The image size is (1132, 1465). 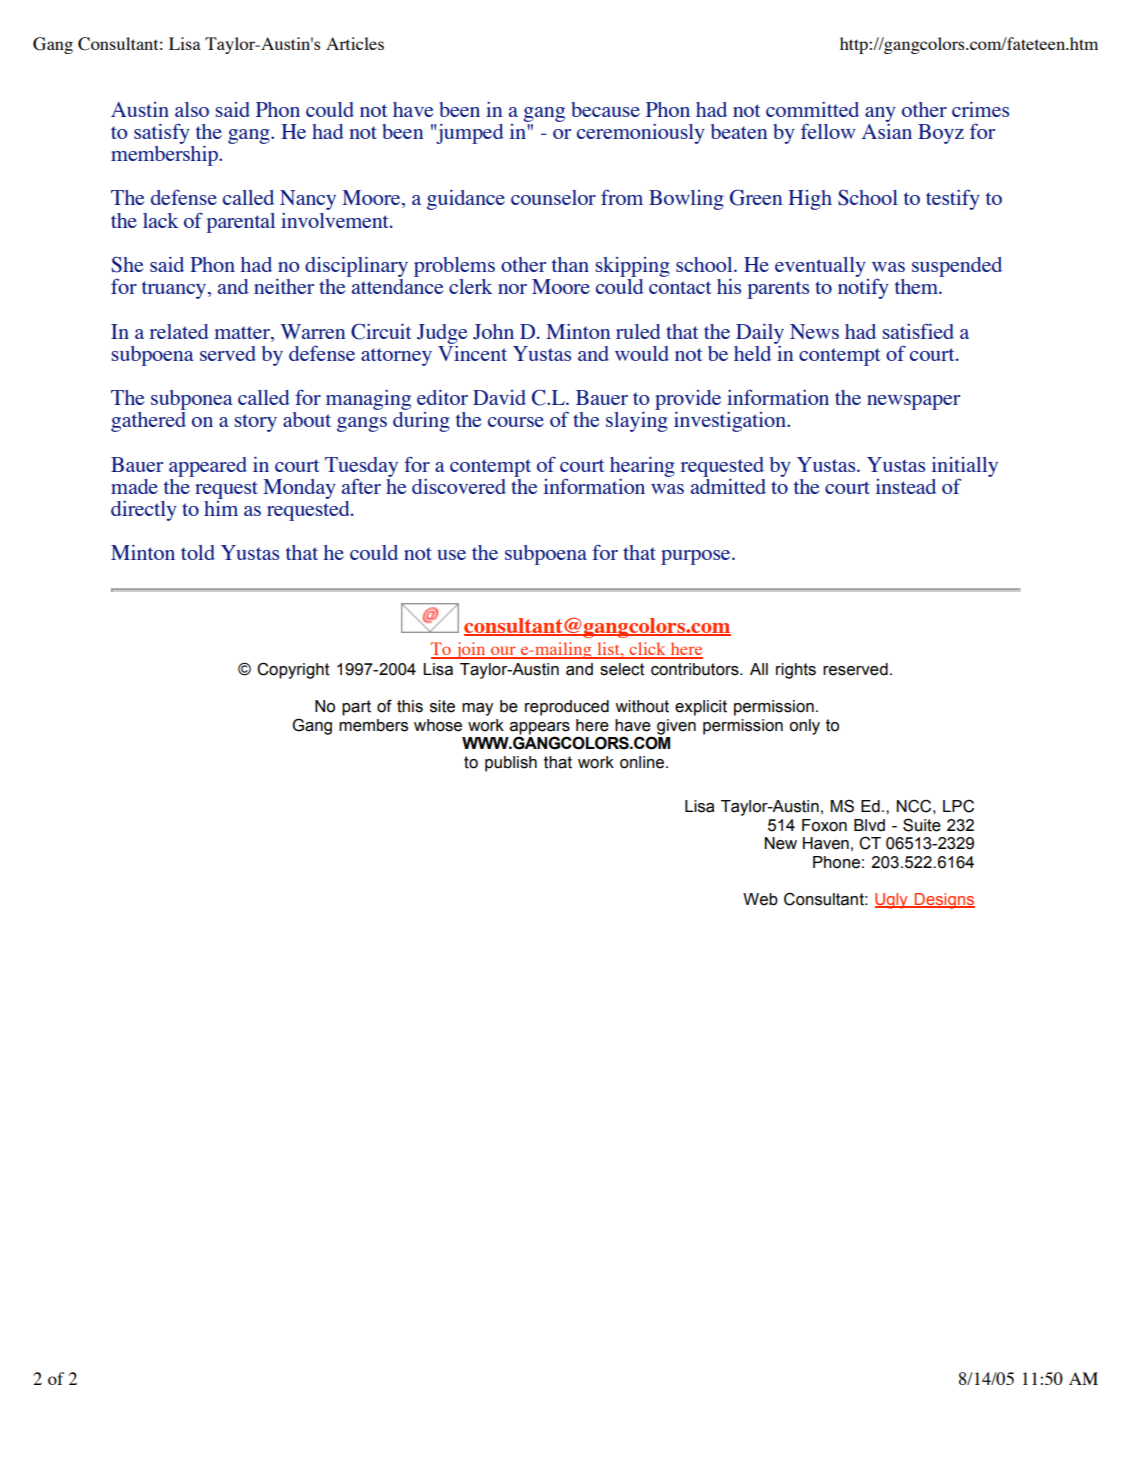 I want to click on Web, so click(x=760, y=899).
